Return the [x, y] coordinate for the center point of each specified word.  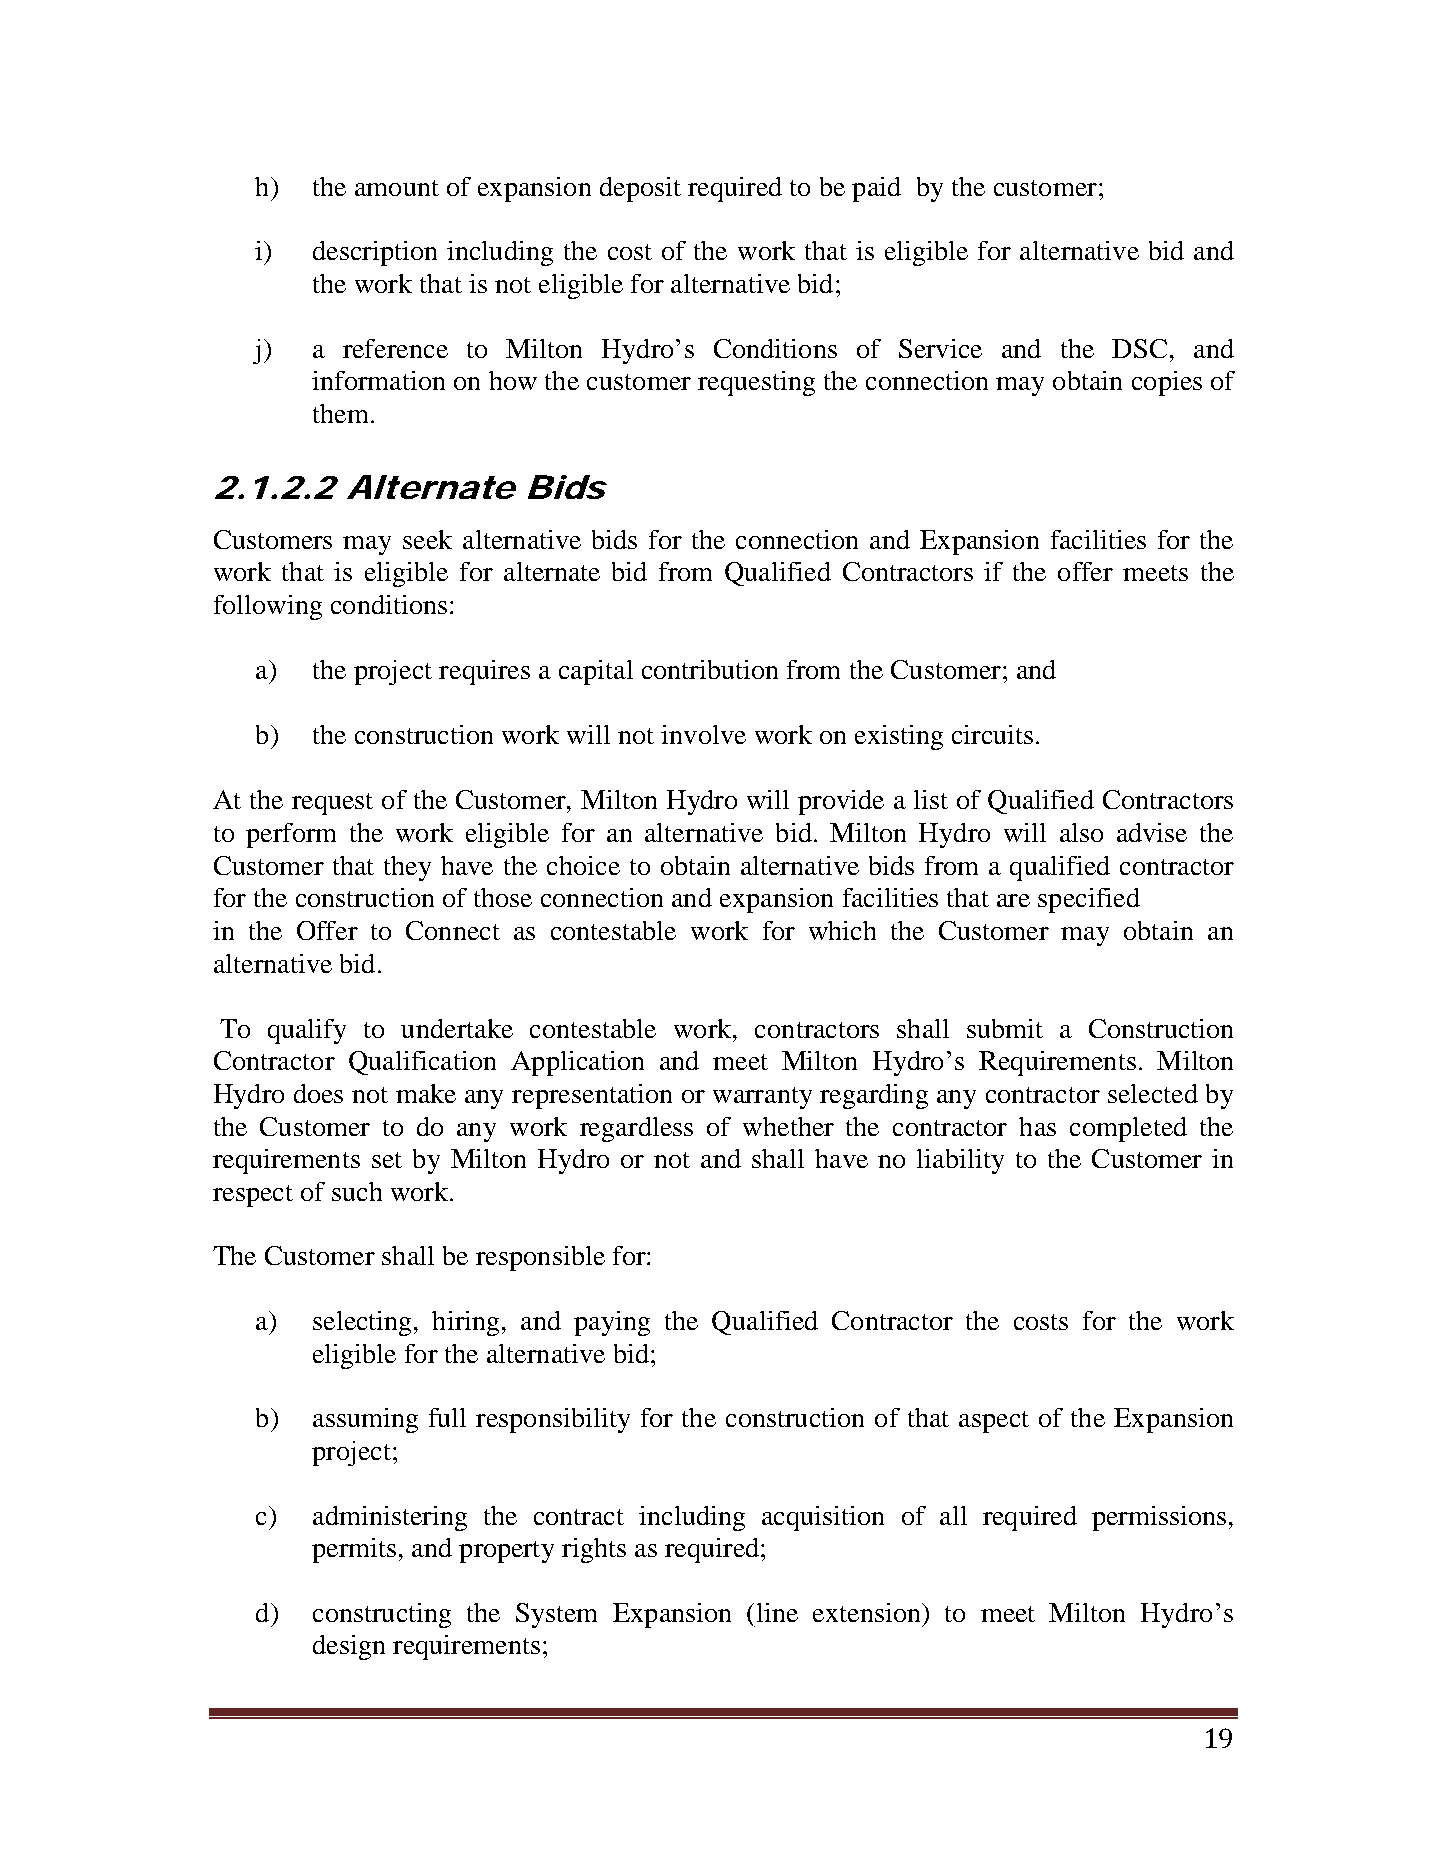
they [407, 868]
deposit [640, 189]
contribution [710, 669]
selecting [362, 1323]
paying [612, 1323]
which [842, 930]
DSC [1139, 348]
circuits [992, 734]
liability [960, 1161]
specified [1089, 900]
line [777, 1612]
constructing [382, 1615]
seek [427, 539]
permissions [1159, 1518]
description [375, 253]
